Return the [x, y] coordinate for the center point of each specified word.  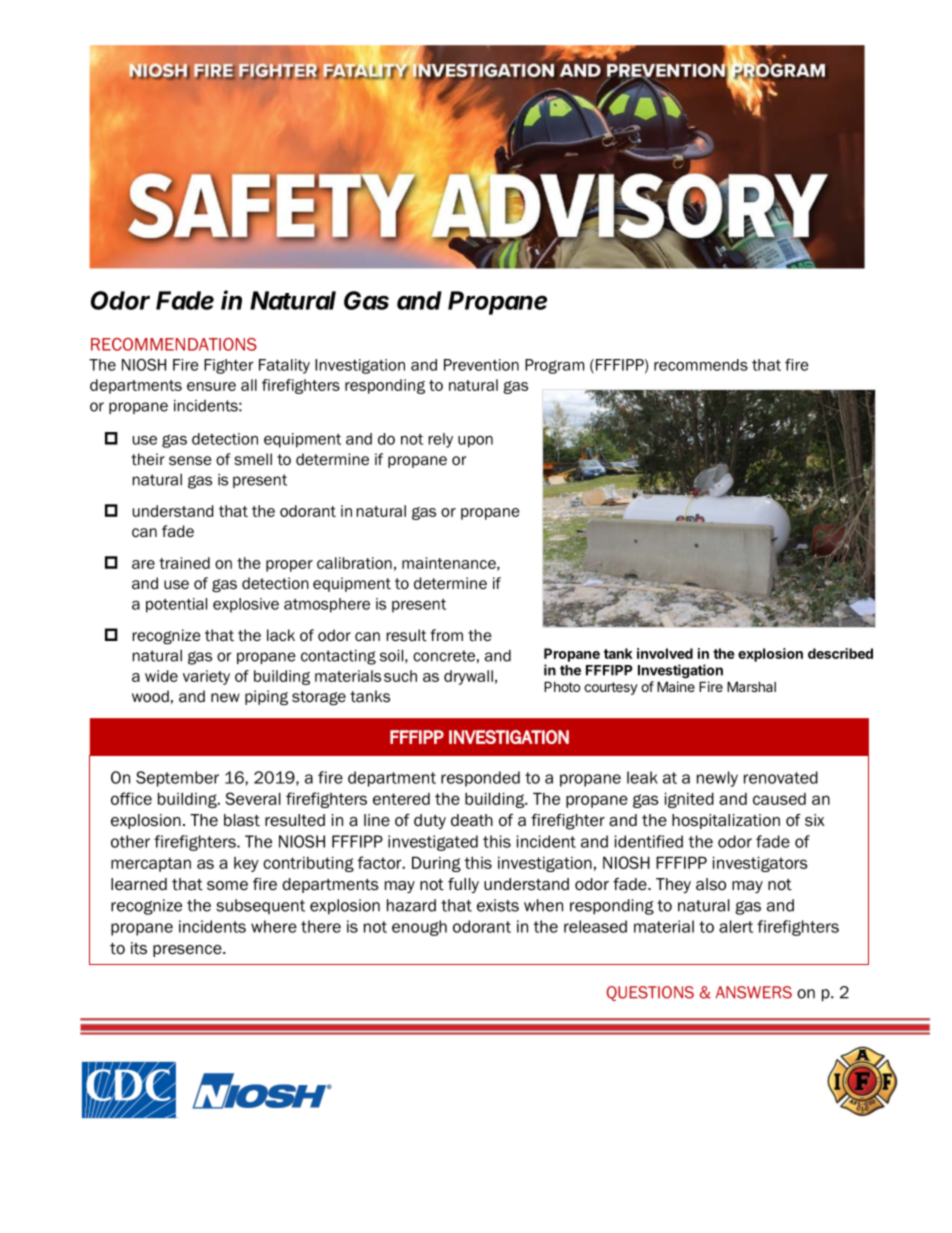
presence [188, 951]
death [472, 820]
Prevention [481, 365]
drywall [468, 677]
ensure [211, 386]
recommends [701, 365]
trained [184, 563]
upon [475, 442]
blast [242, 820]
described [840, 653]
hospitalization [726, 821]
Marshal [751, 686]
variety [206, 677]
